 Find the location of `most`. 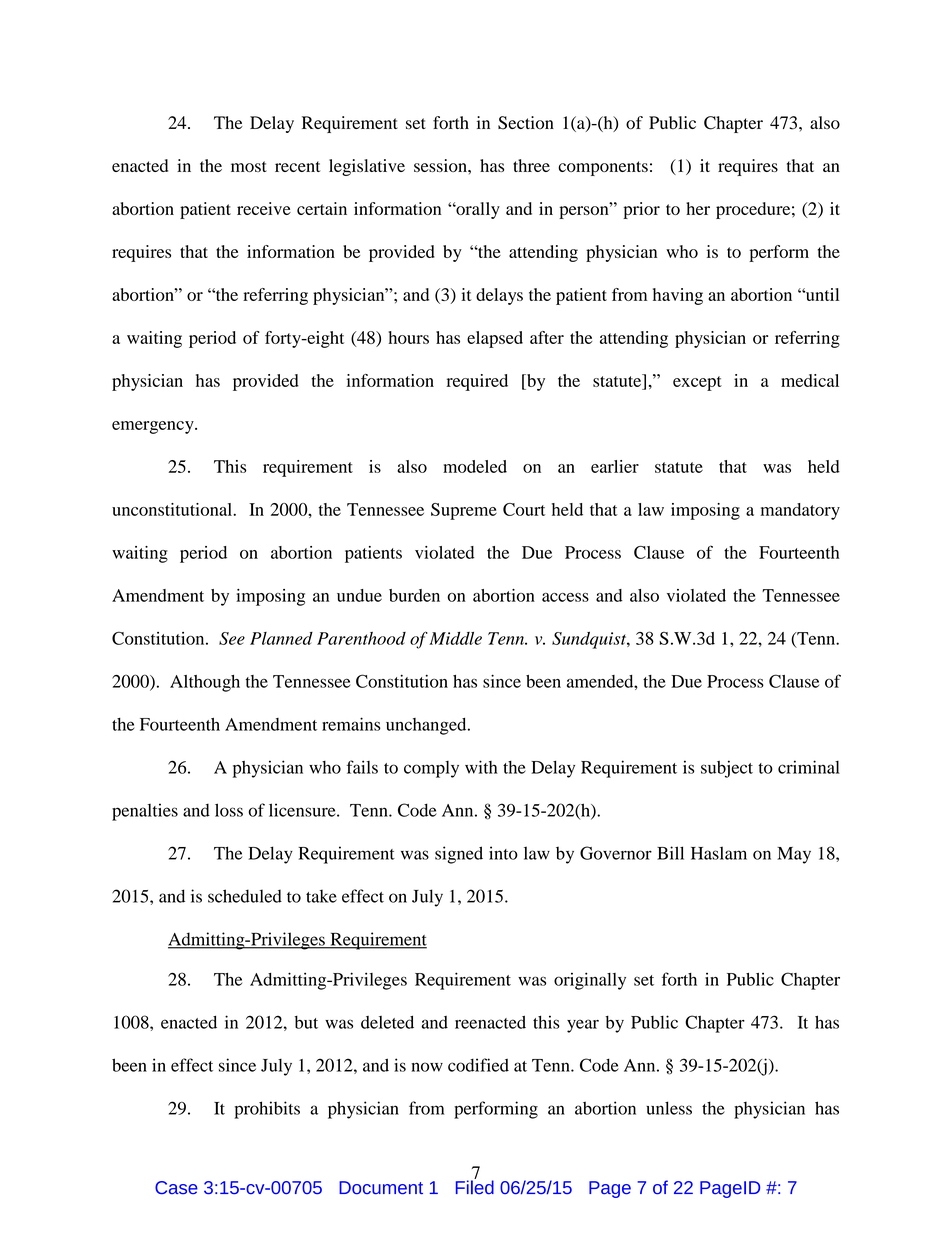

most is located at coordinates (249, 166).
